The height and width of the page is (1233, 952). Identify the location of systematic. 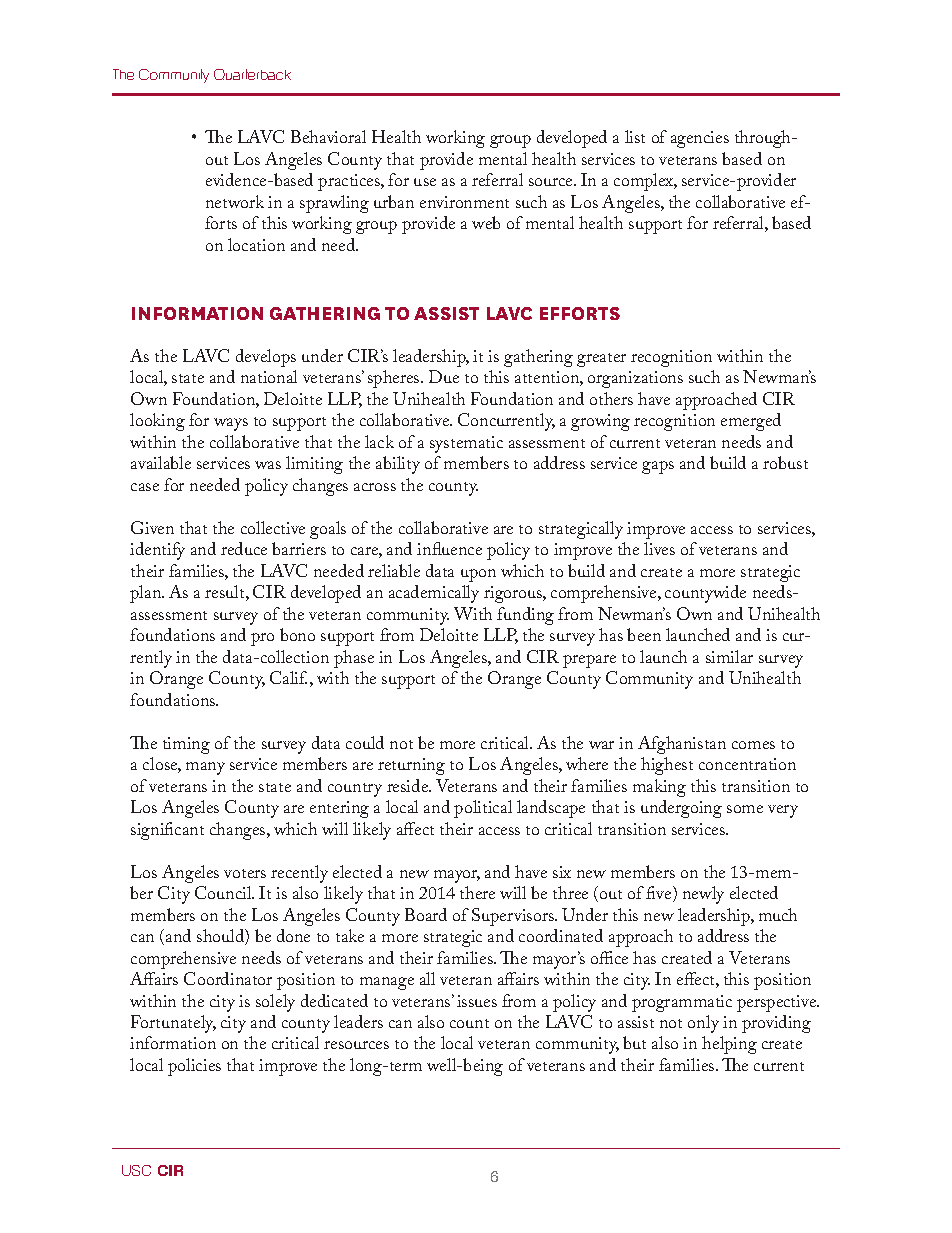
(466, 444).
